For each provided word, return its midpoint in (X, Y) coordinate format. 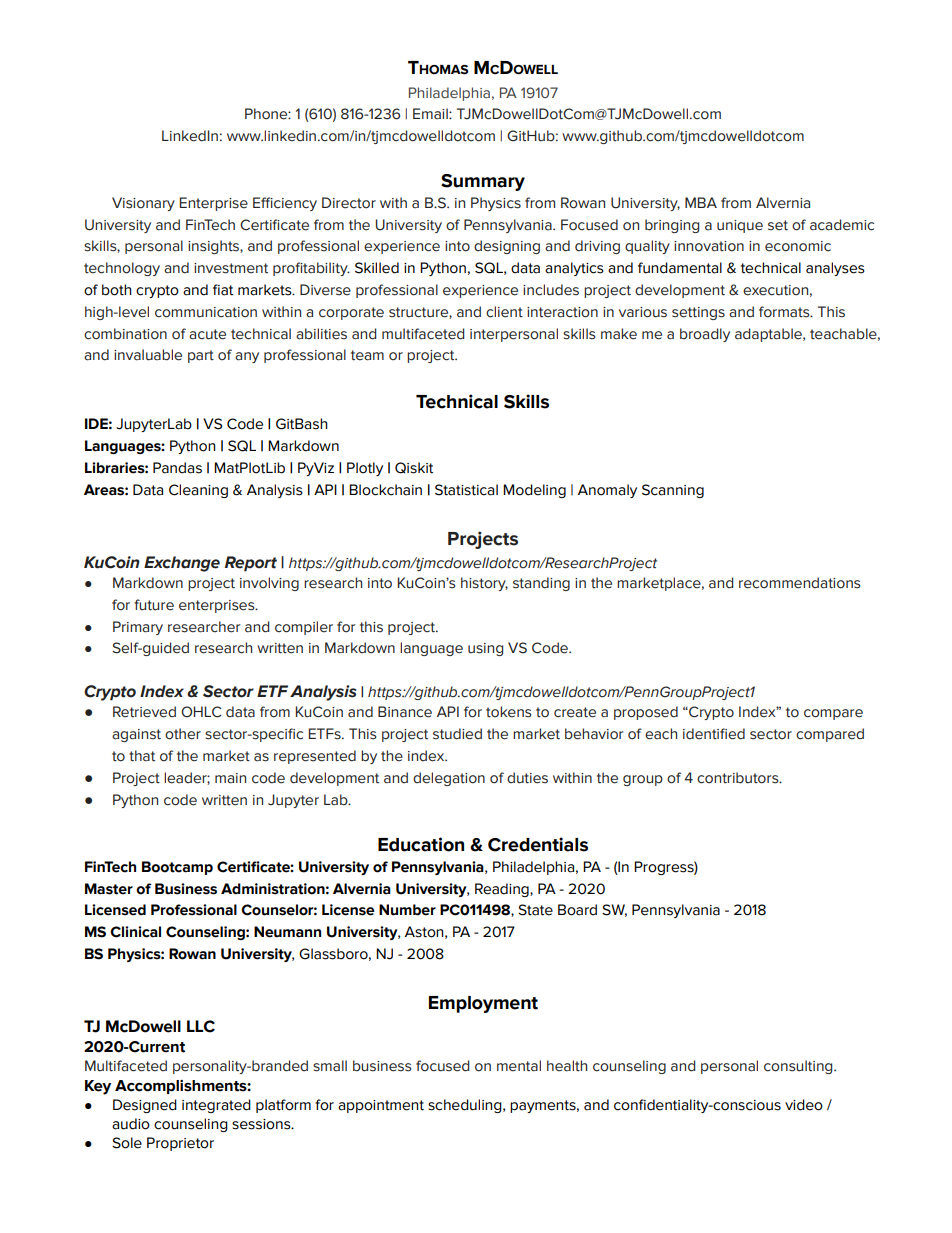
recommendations (799, 583)
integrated (216, 1106)
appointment (381, 1106)
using (485, 649)
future (154, 605)
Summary (483, 182)
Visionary (143, 204)
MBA (701, 202)
